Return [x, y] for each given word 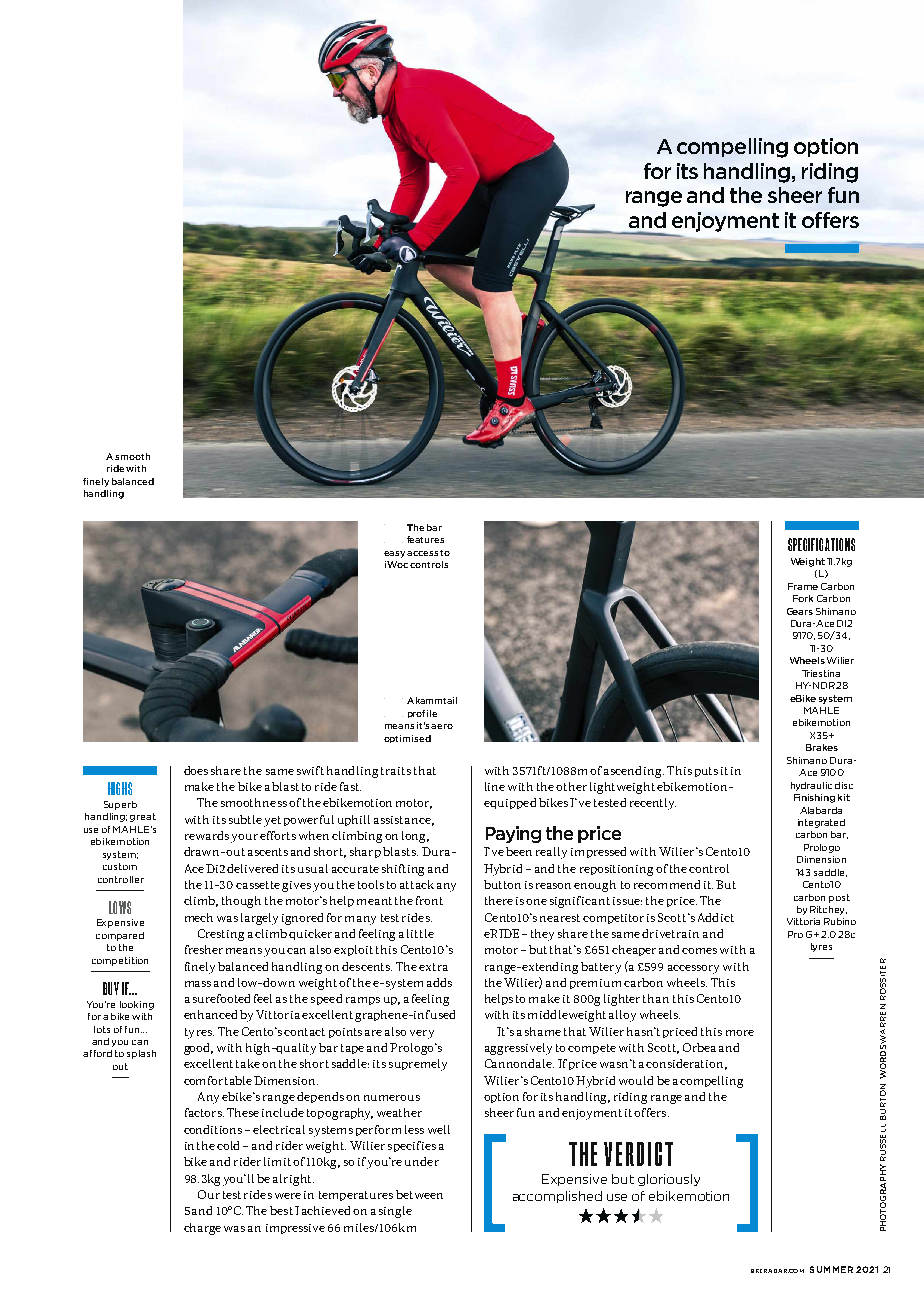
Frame [803, 586]
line [495, 786]
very [422, 1034]
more [740, 1033]
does [196, 770]
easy [394, 554]
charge [202, 1229]
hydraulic [811, 786]
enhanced [212, 1014]
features [425, 539]
